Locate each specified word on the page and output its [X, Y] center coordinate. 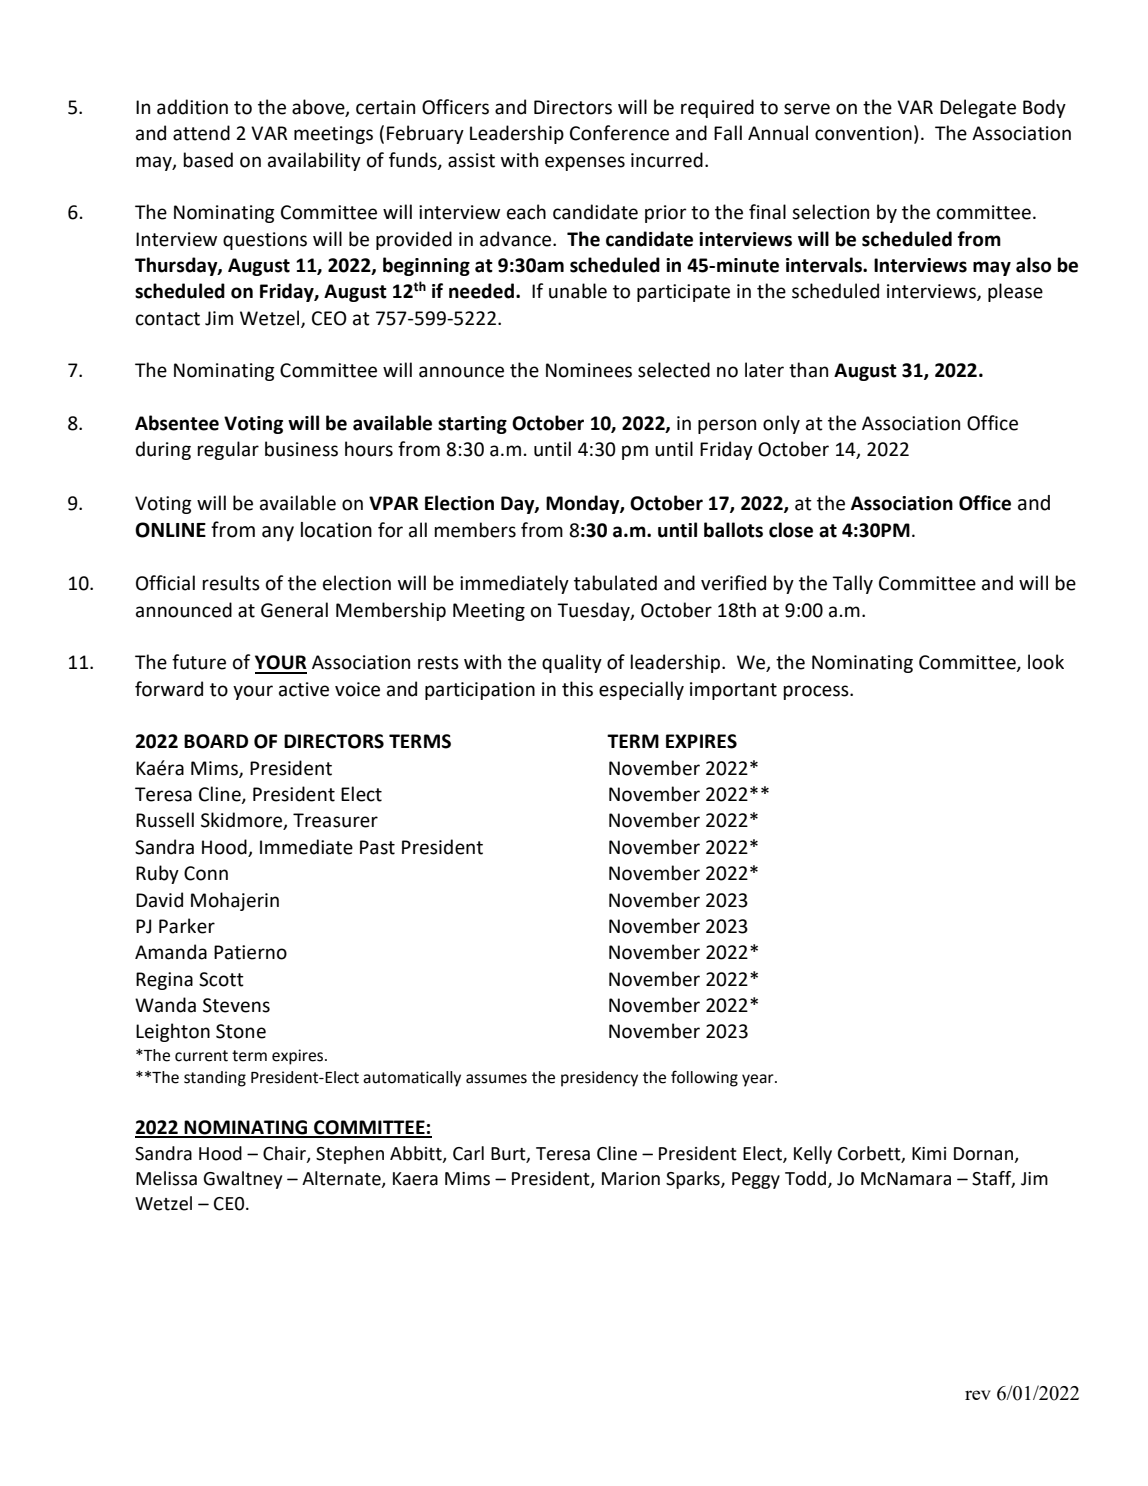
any [278, 534]
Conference [619, 133]
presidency [599, 1079]
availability [314, 161]
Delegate [978, 108]
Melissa [166, 1178]
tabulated [615, 583]
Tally [852, 584]
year [759, 1080]
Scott [221, 979]
